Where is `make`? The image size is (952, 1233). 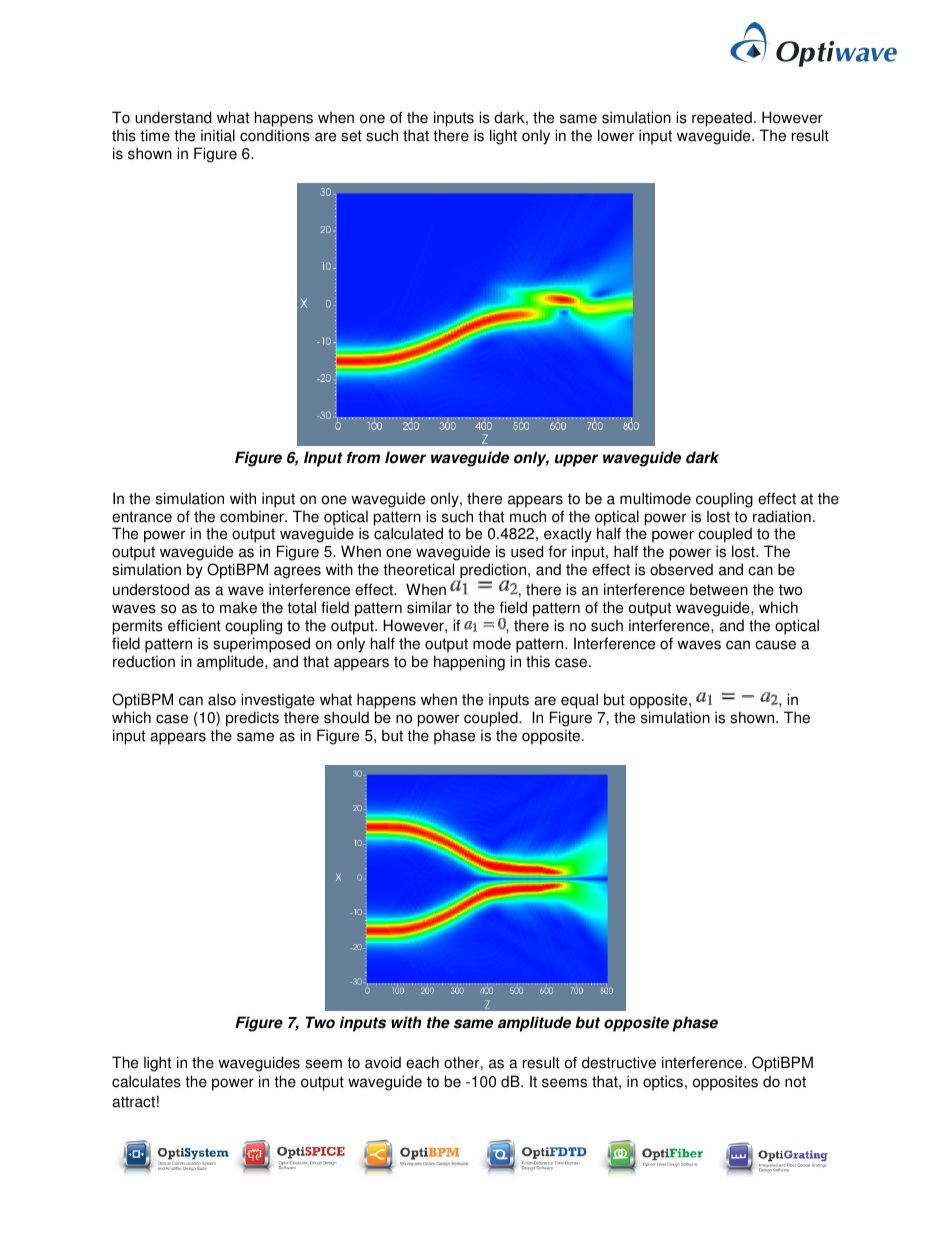 make is located at coordinates (238, 607).
